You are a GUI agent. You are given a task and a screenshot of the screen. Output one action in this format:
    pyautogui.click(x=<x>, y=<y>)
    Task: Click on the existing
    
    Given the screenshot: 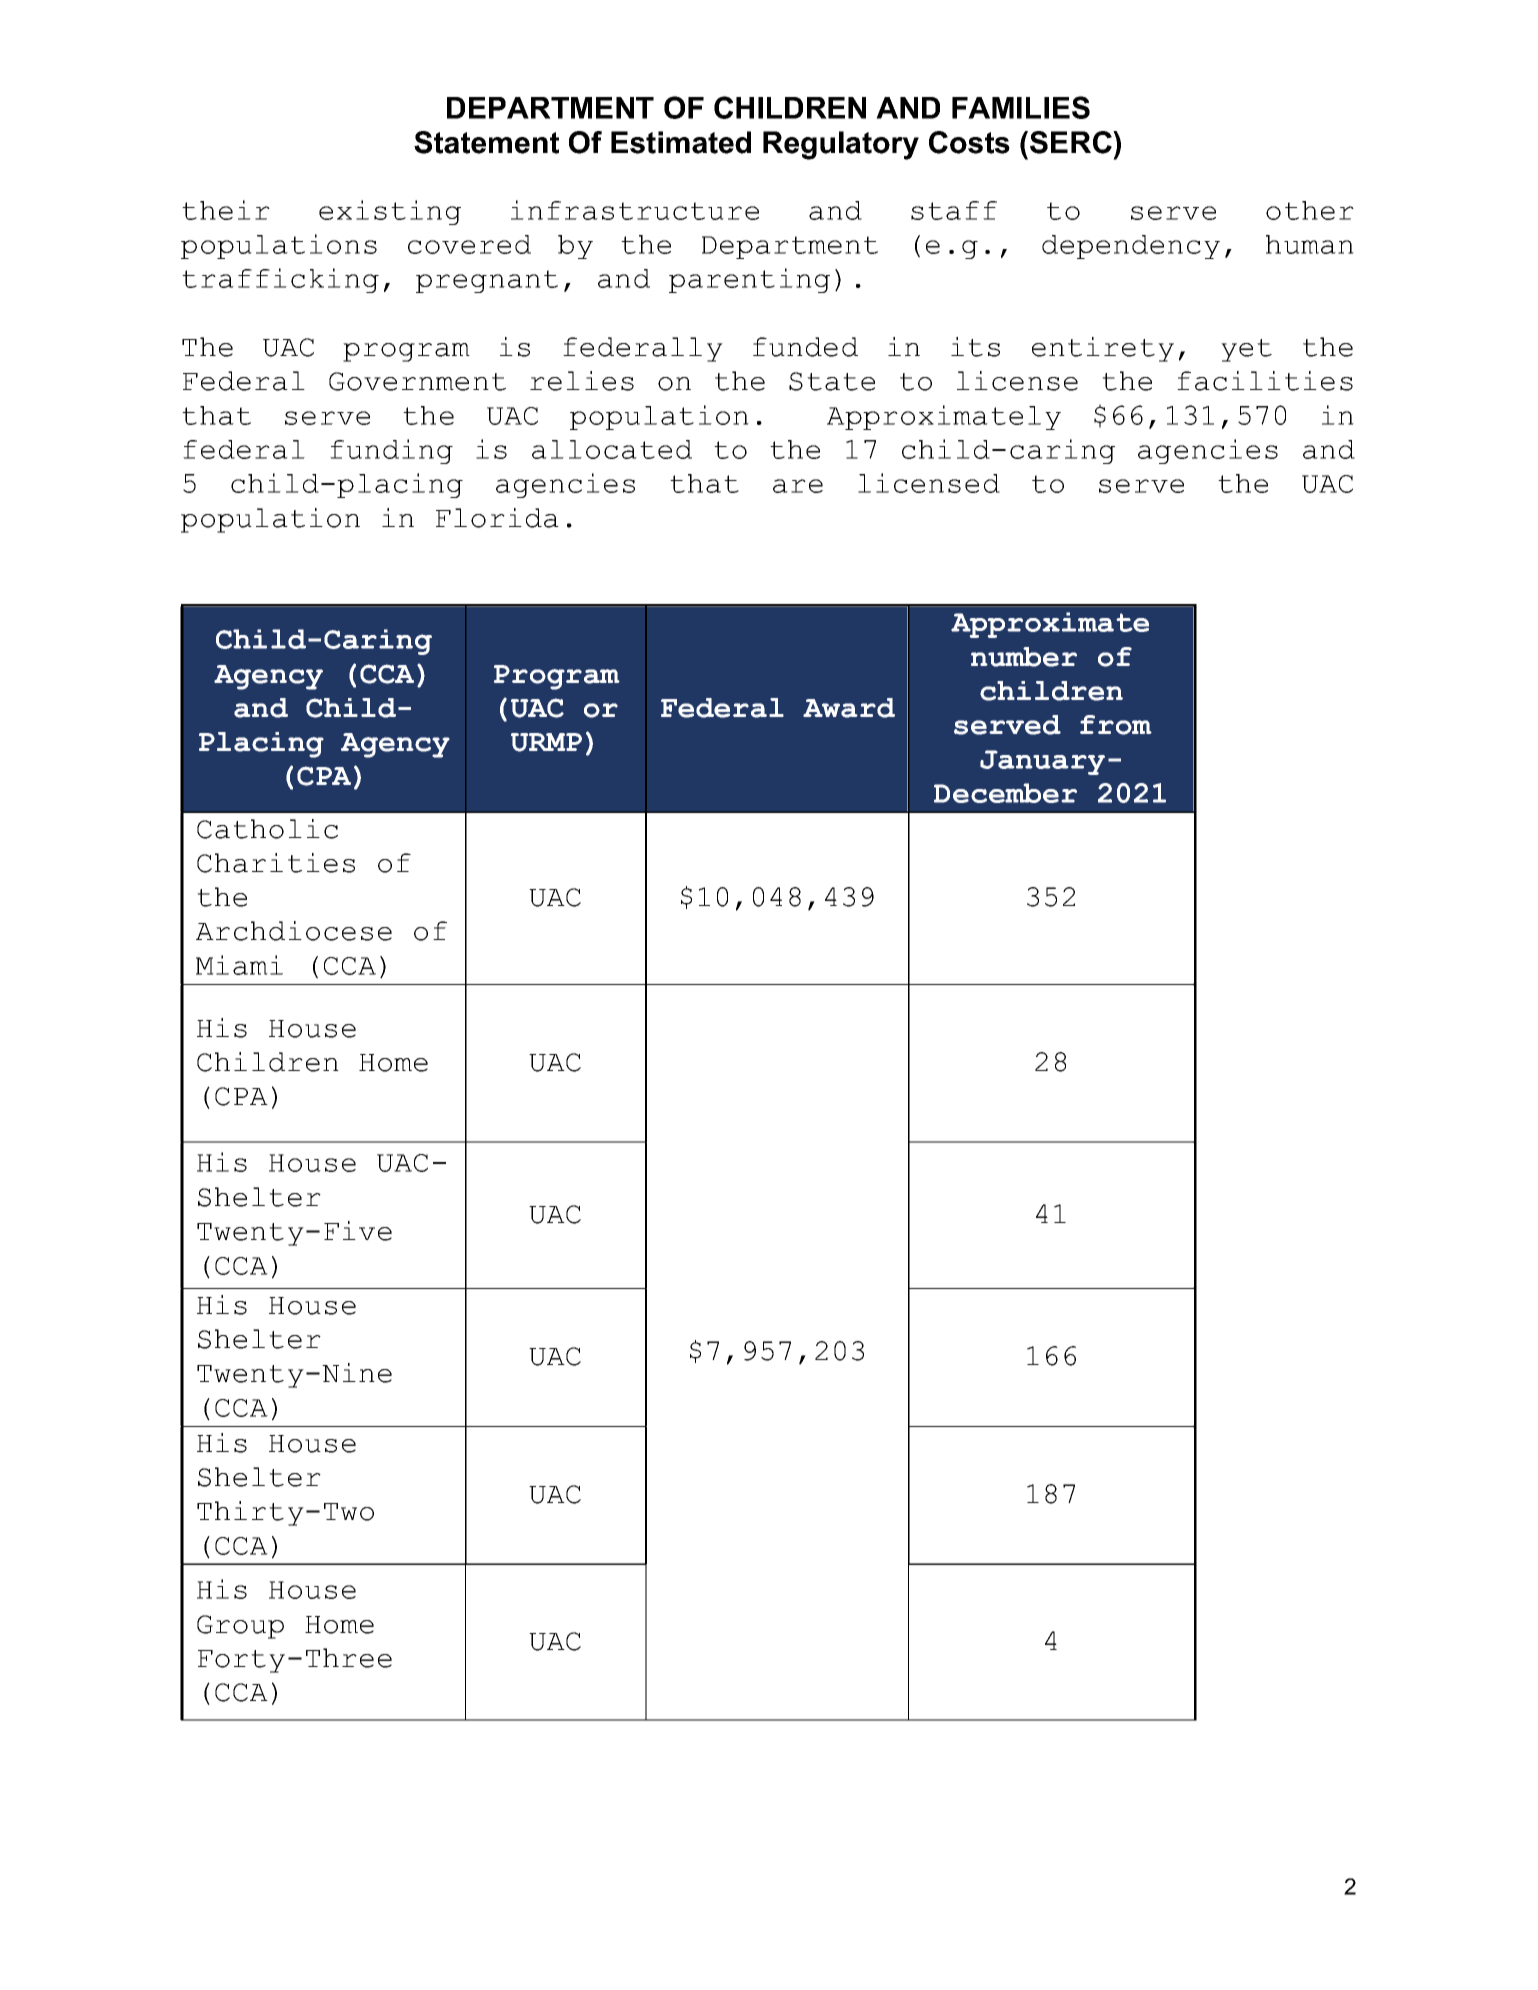 What is the action you would take?
    pyautogui.click(x=390, y=212)
